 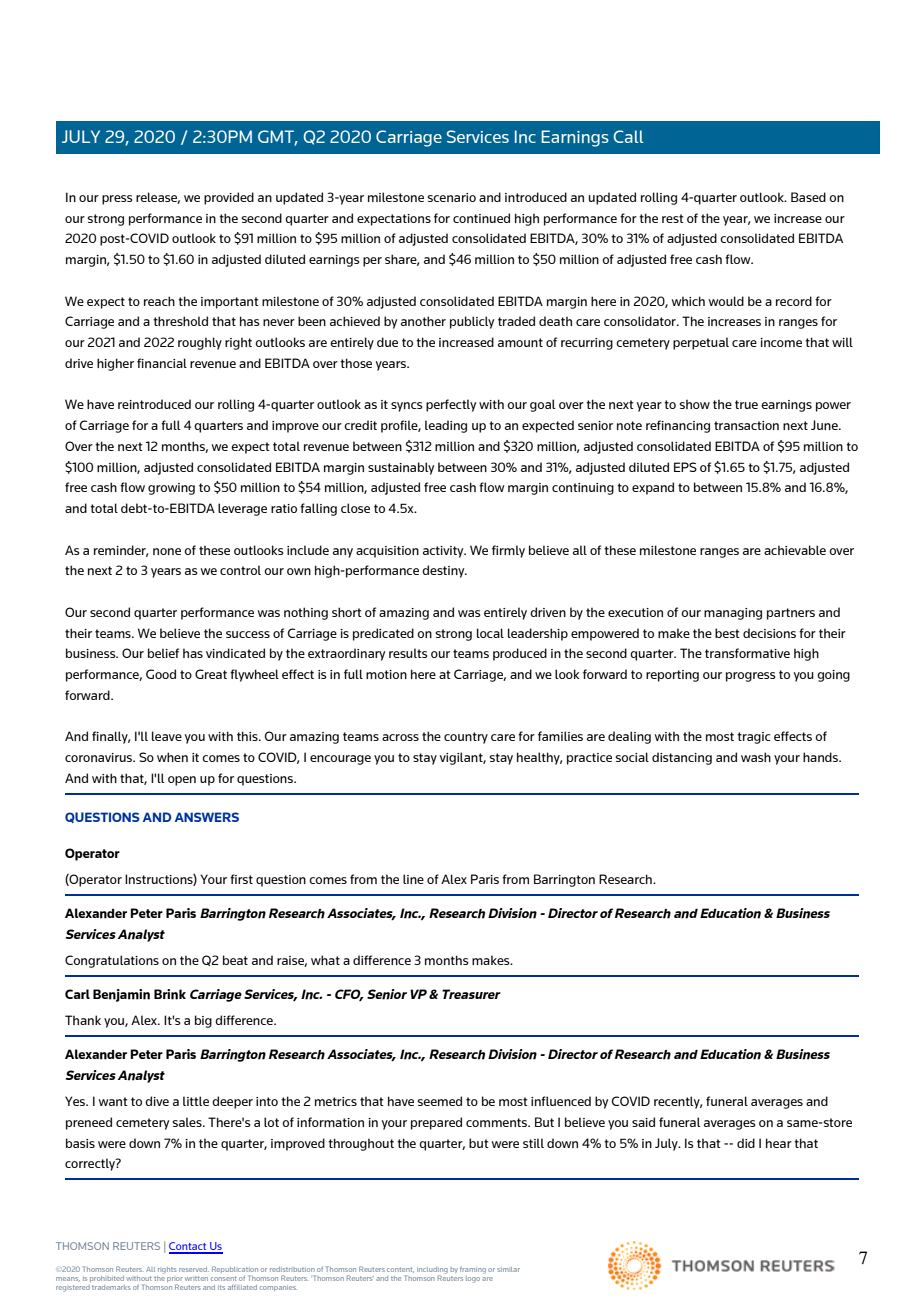 I want to click on leave, so click(x=167, y=736).
